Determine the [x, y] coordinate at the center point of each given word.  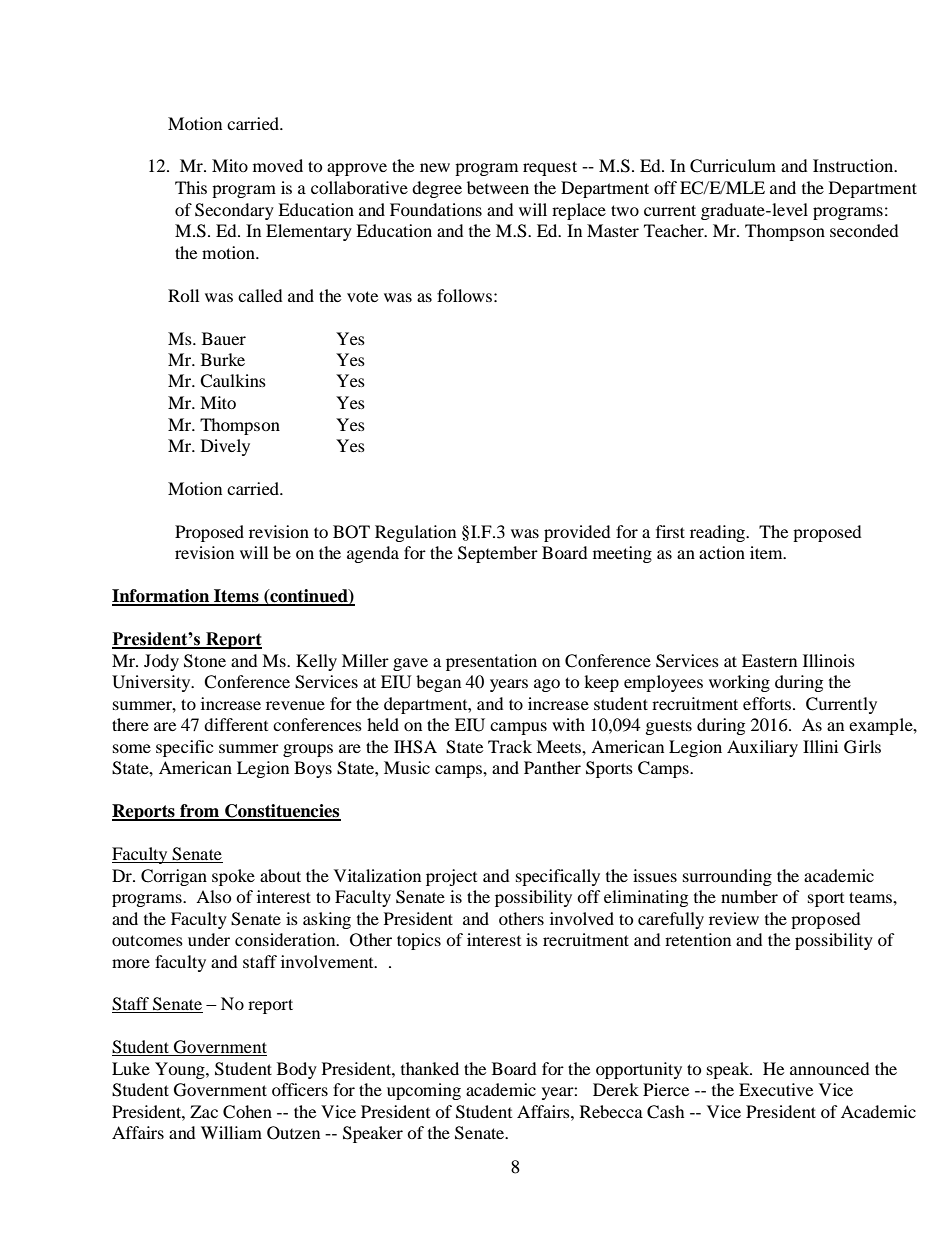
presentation [491, 662]
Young [181, 1070]
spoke [233, 877]
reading [719, 533]
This [191, 187]
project [451, 877]
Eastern [769, 660]
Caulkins [233, 381]
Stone [205, 661]
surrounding [727, 877]
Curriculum [733, 166]
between [498, 187]
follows [464, 295]
